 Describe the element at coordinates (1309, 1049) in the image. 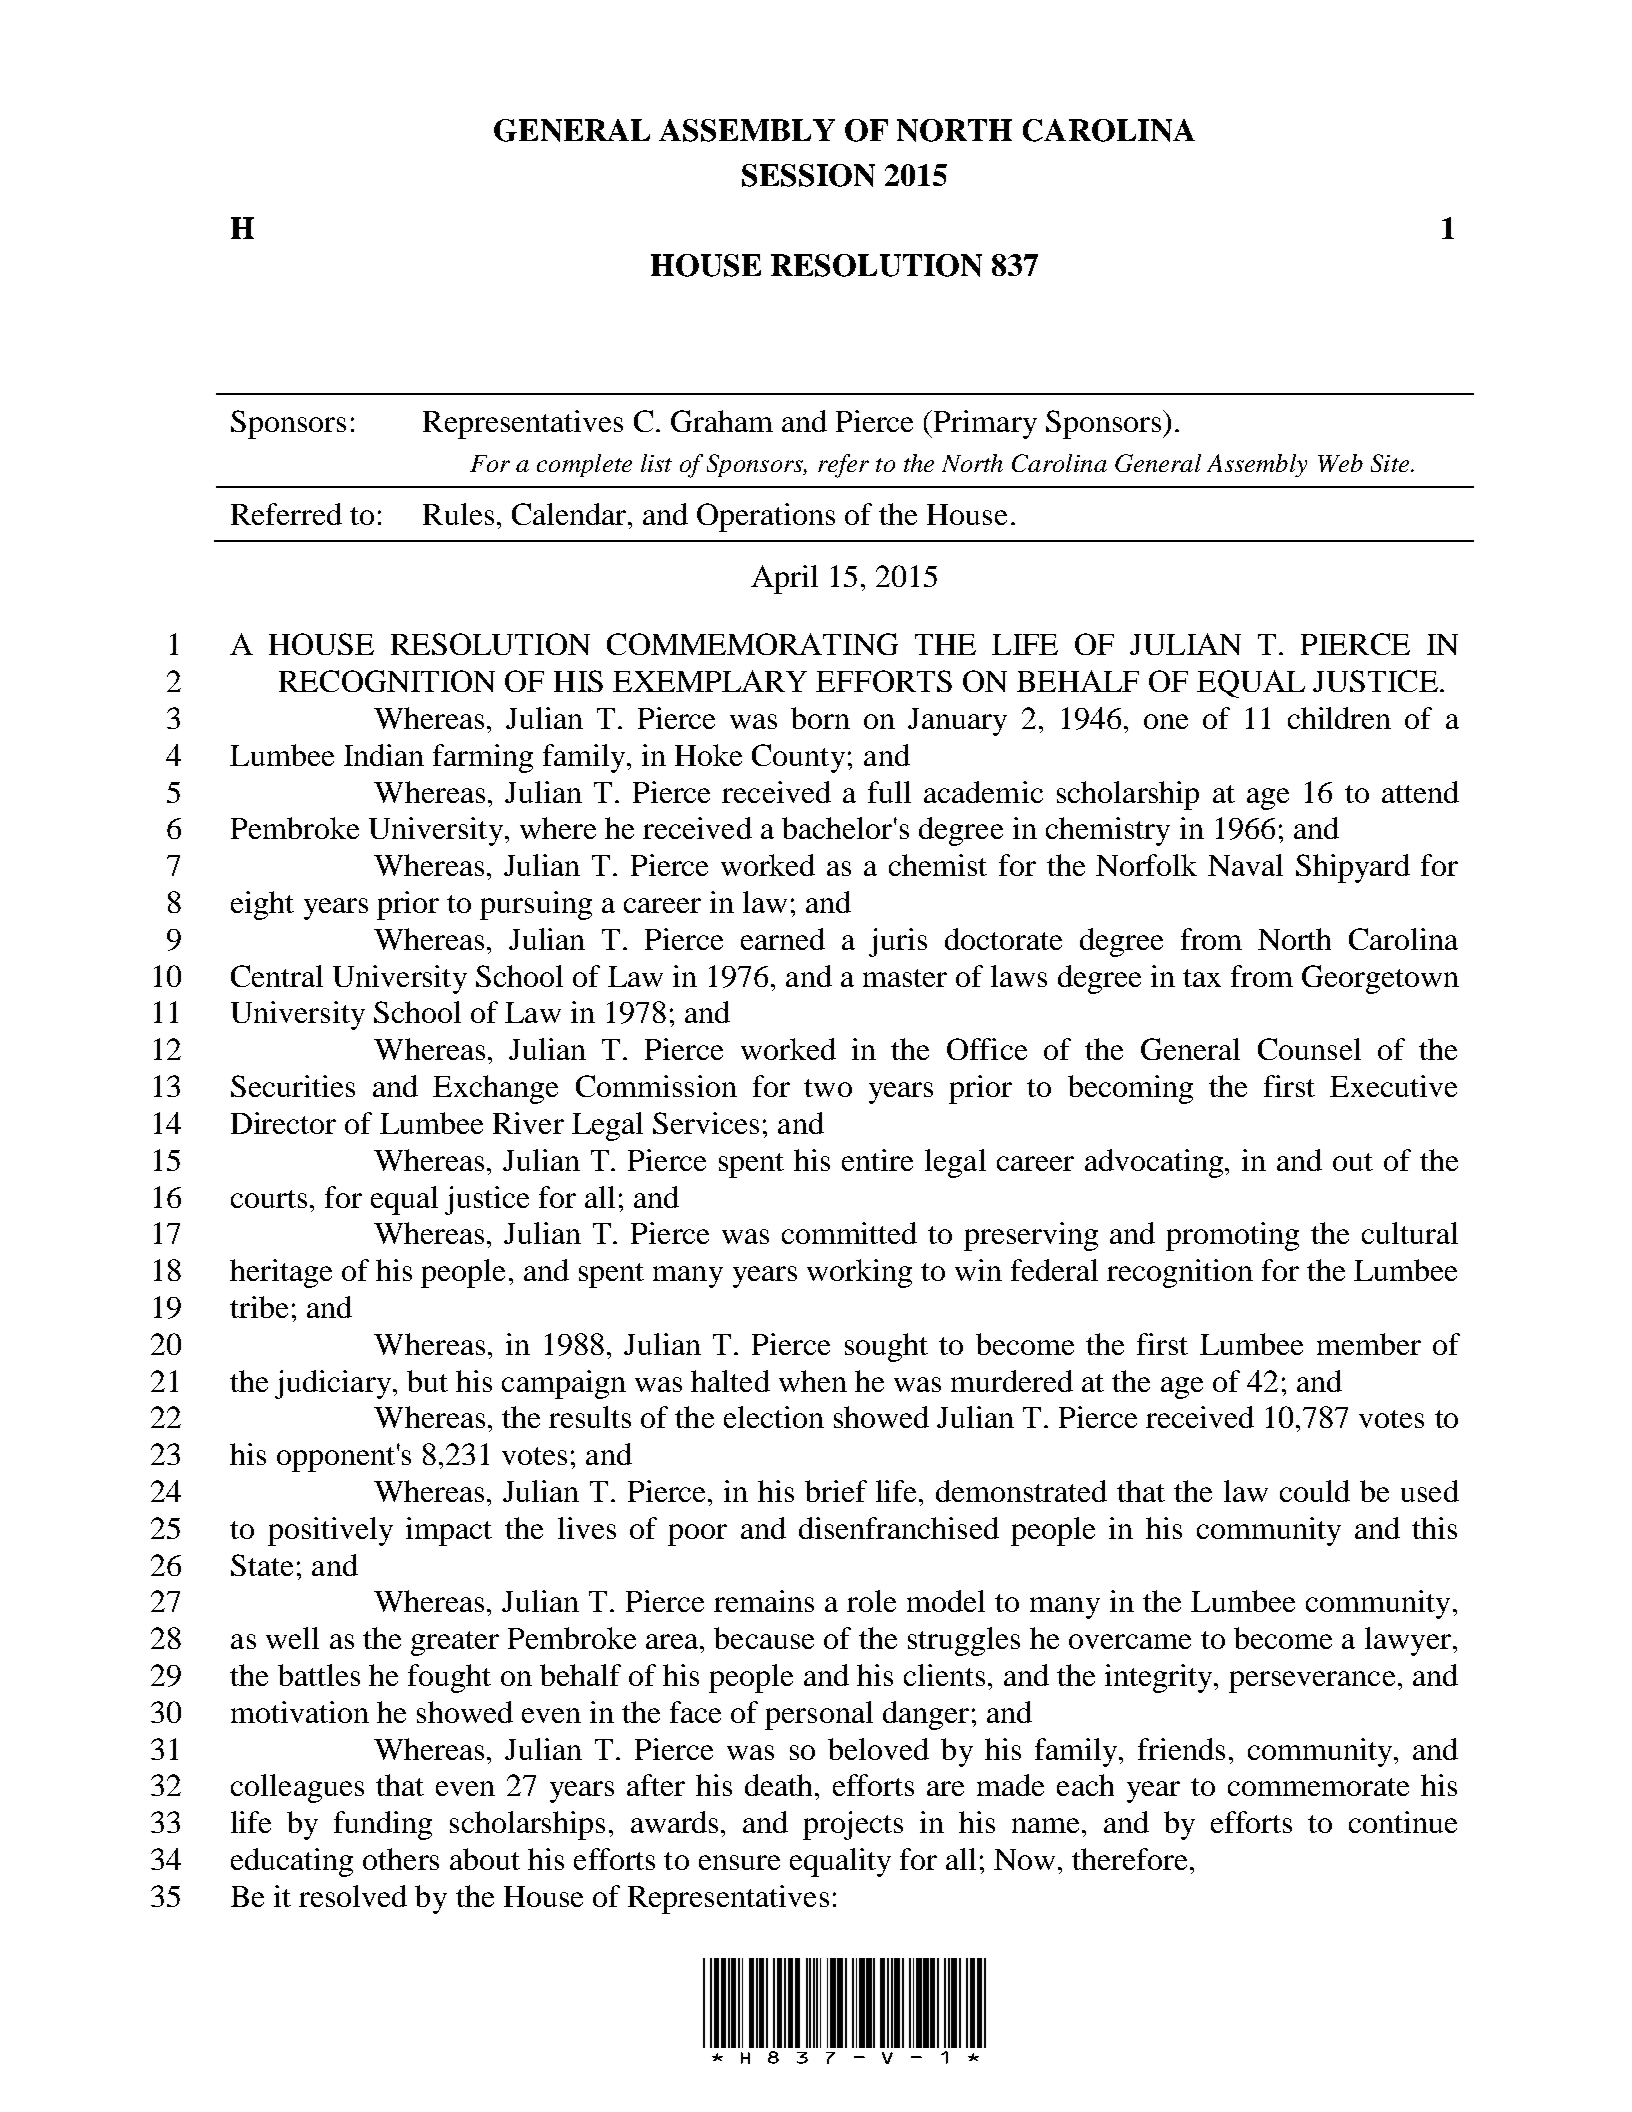

I see `Counsel` at that location.
